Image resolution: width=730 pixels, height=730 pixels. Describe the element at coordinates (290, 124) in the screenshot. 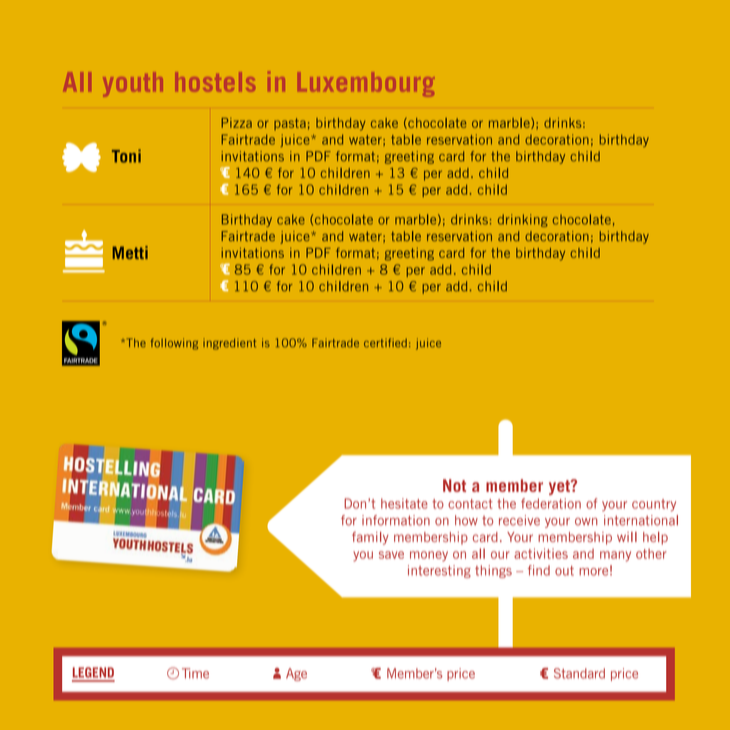

I see `pasta` at that location.
